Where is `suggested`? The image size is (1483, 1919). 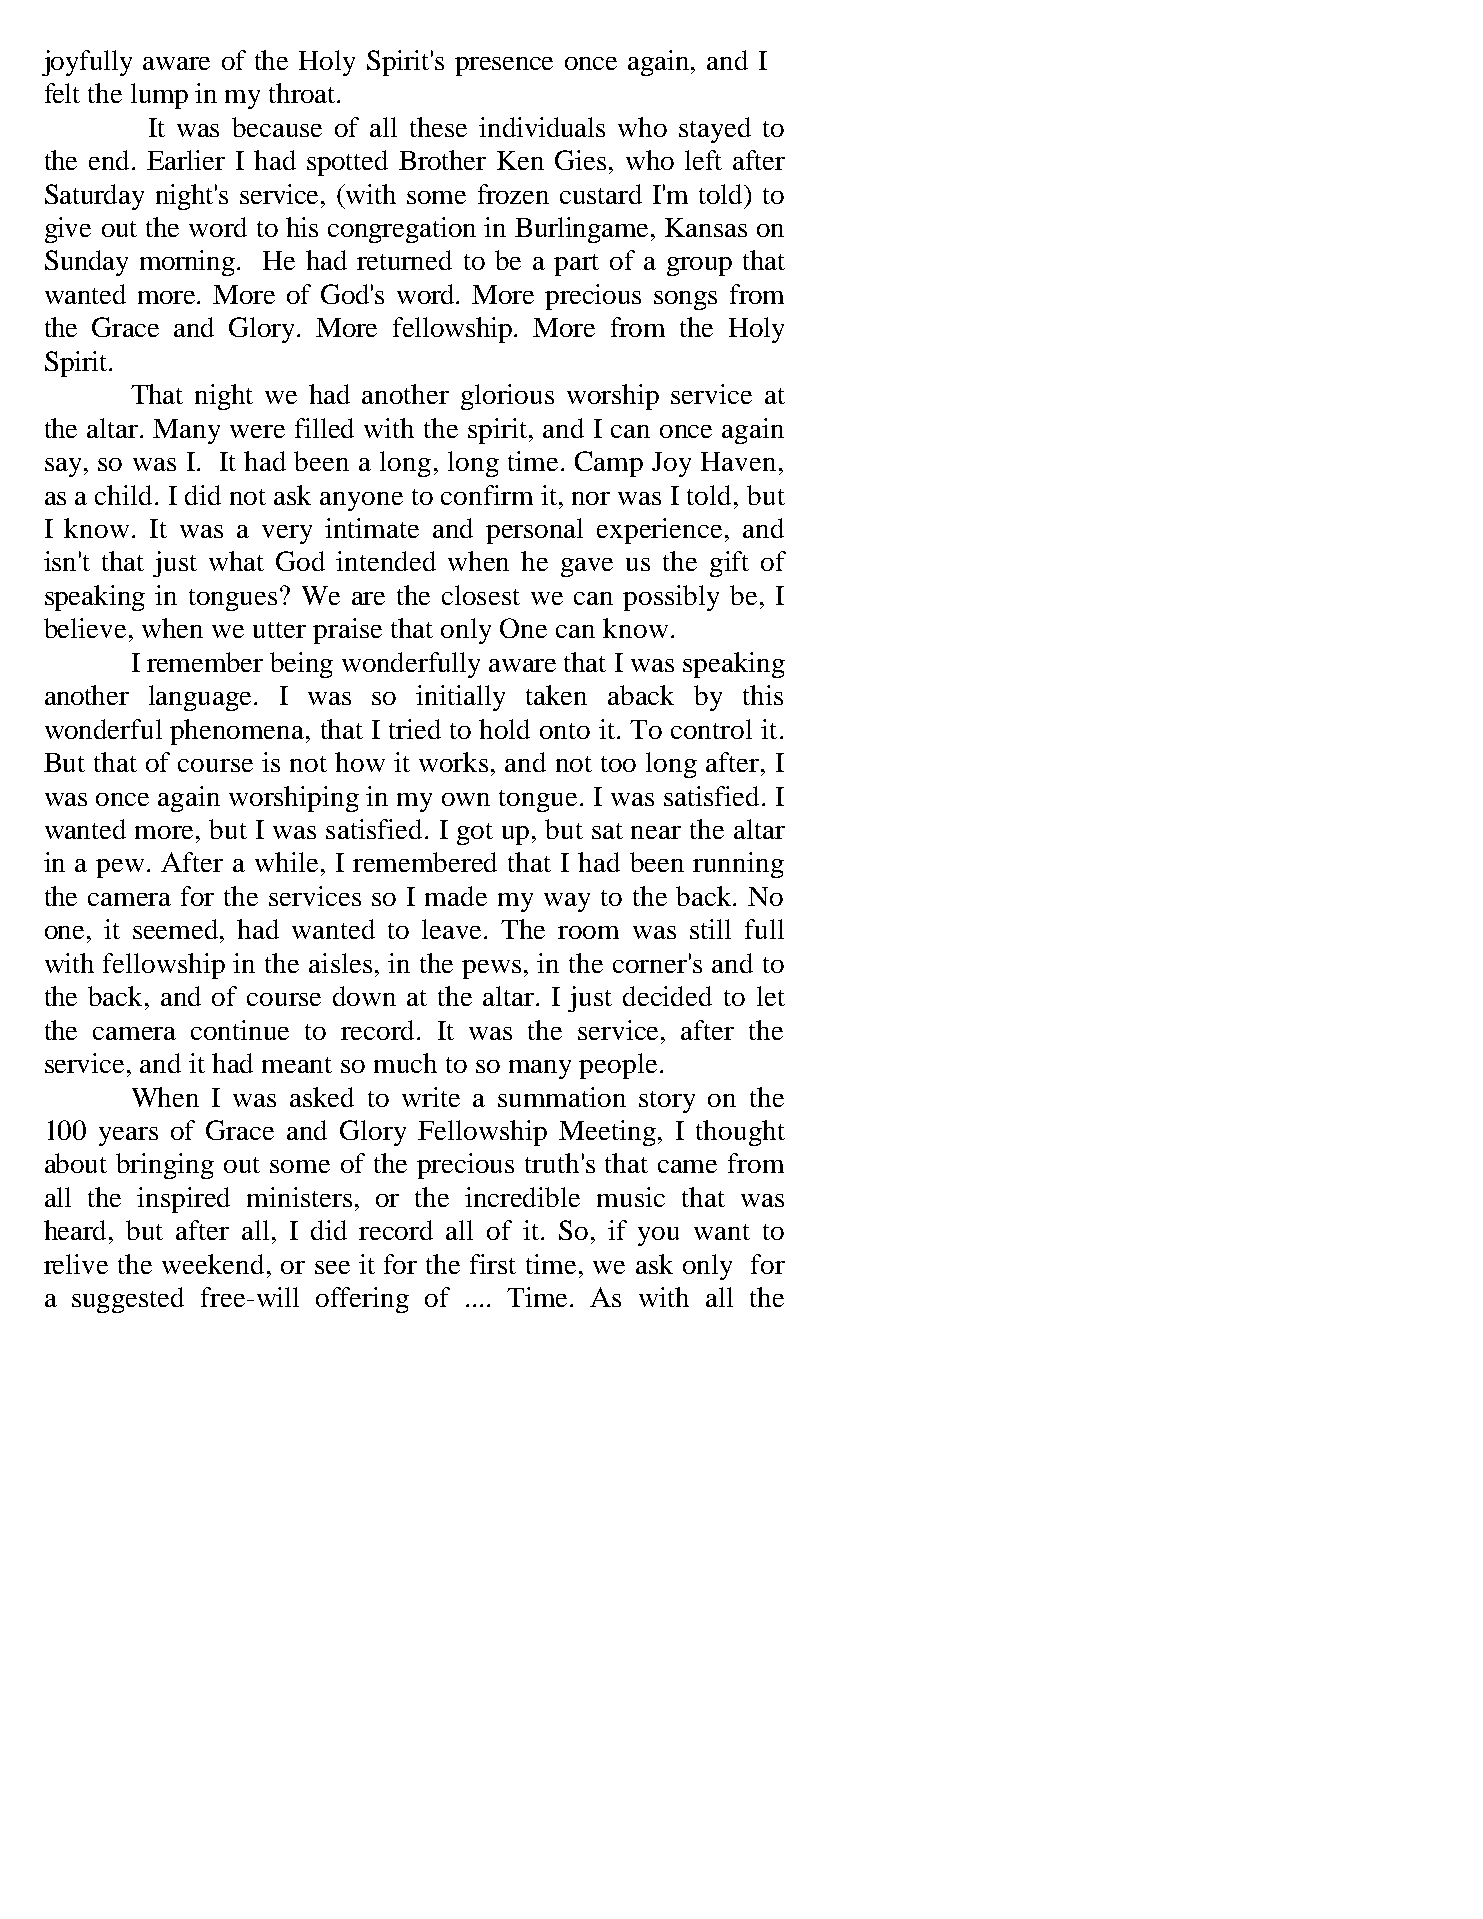
suggested is located at coordinates (128, 1300).
